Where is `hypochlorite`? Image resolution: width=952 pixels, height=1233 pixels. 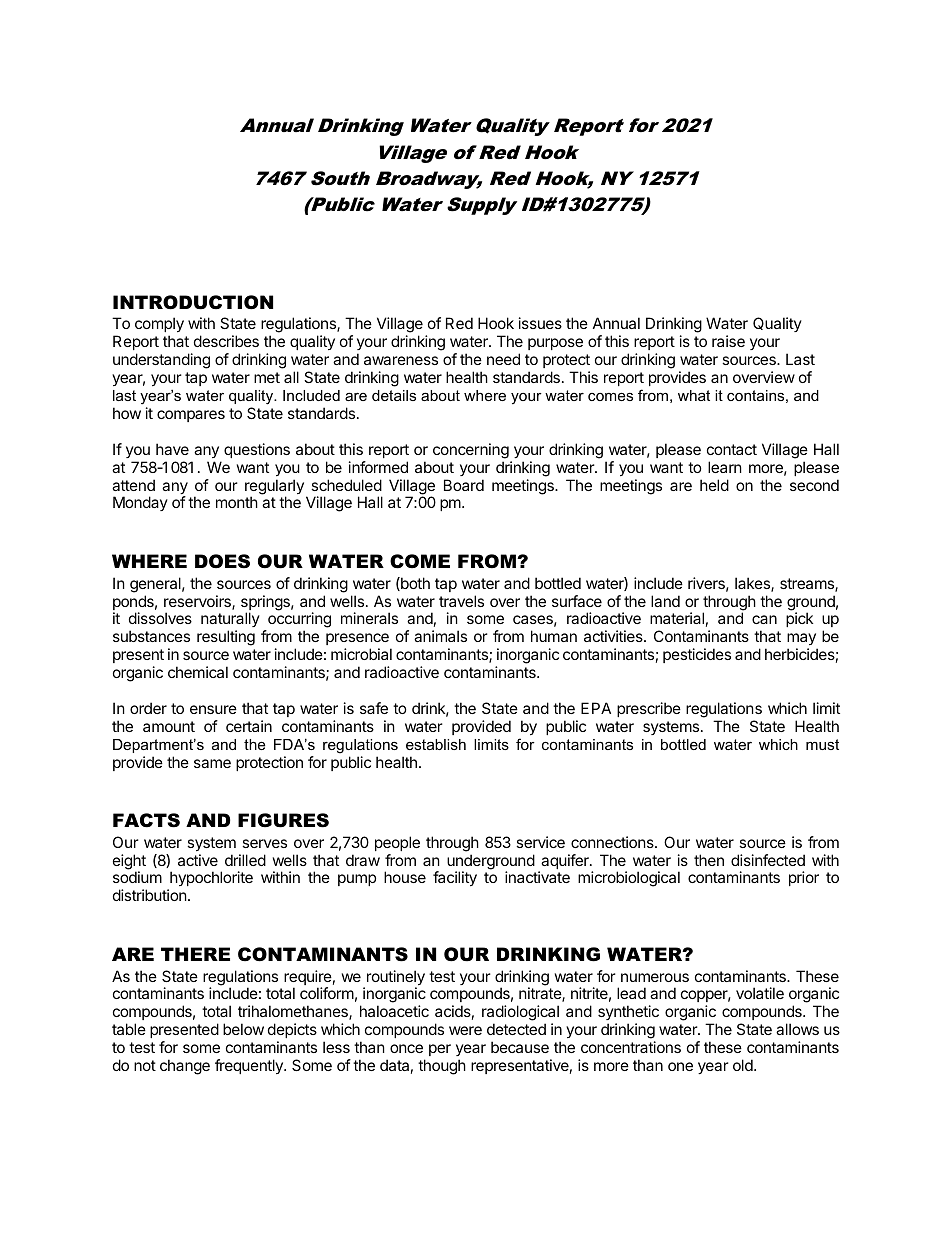
hypochlorite is located at coordinates (210, 880).
